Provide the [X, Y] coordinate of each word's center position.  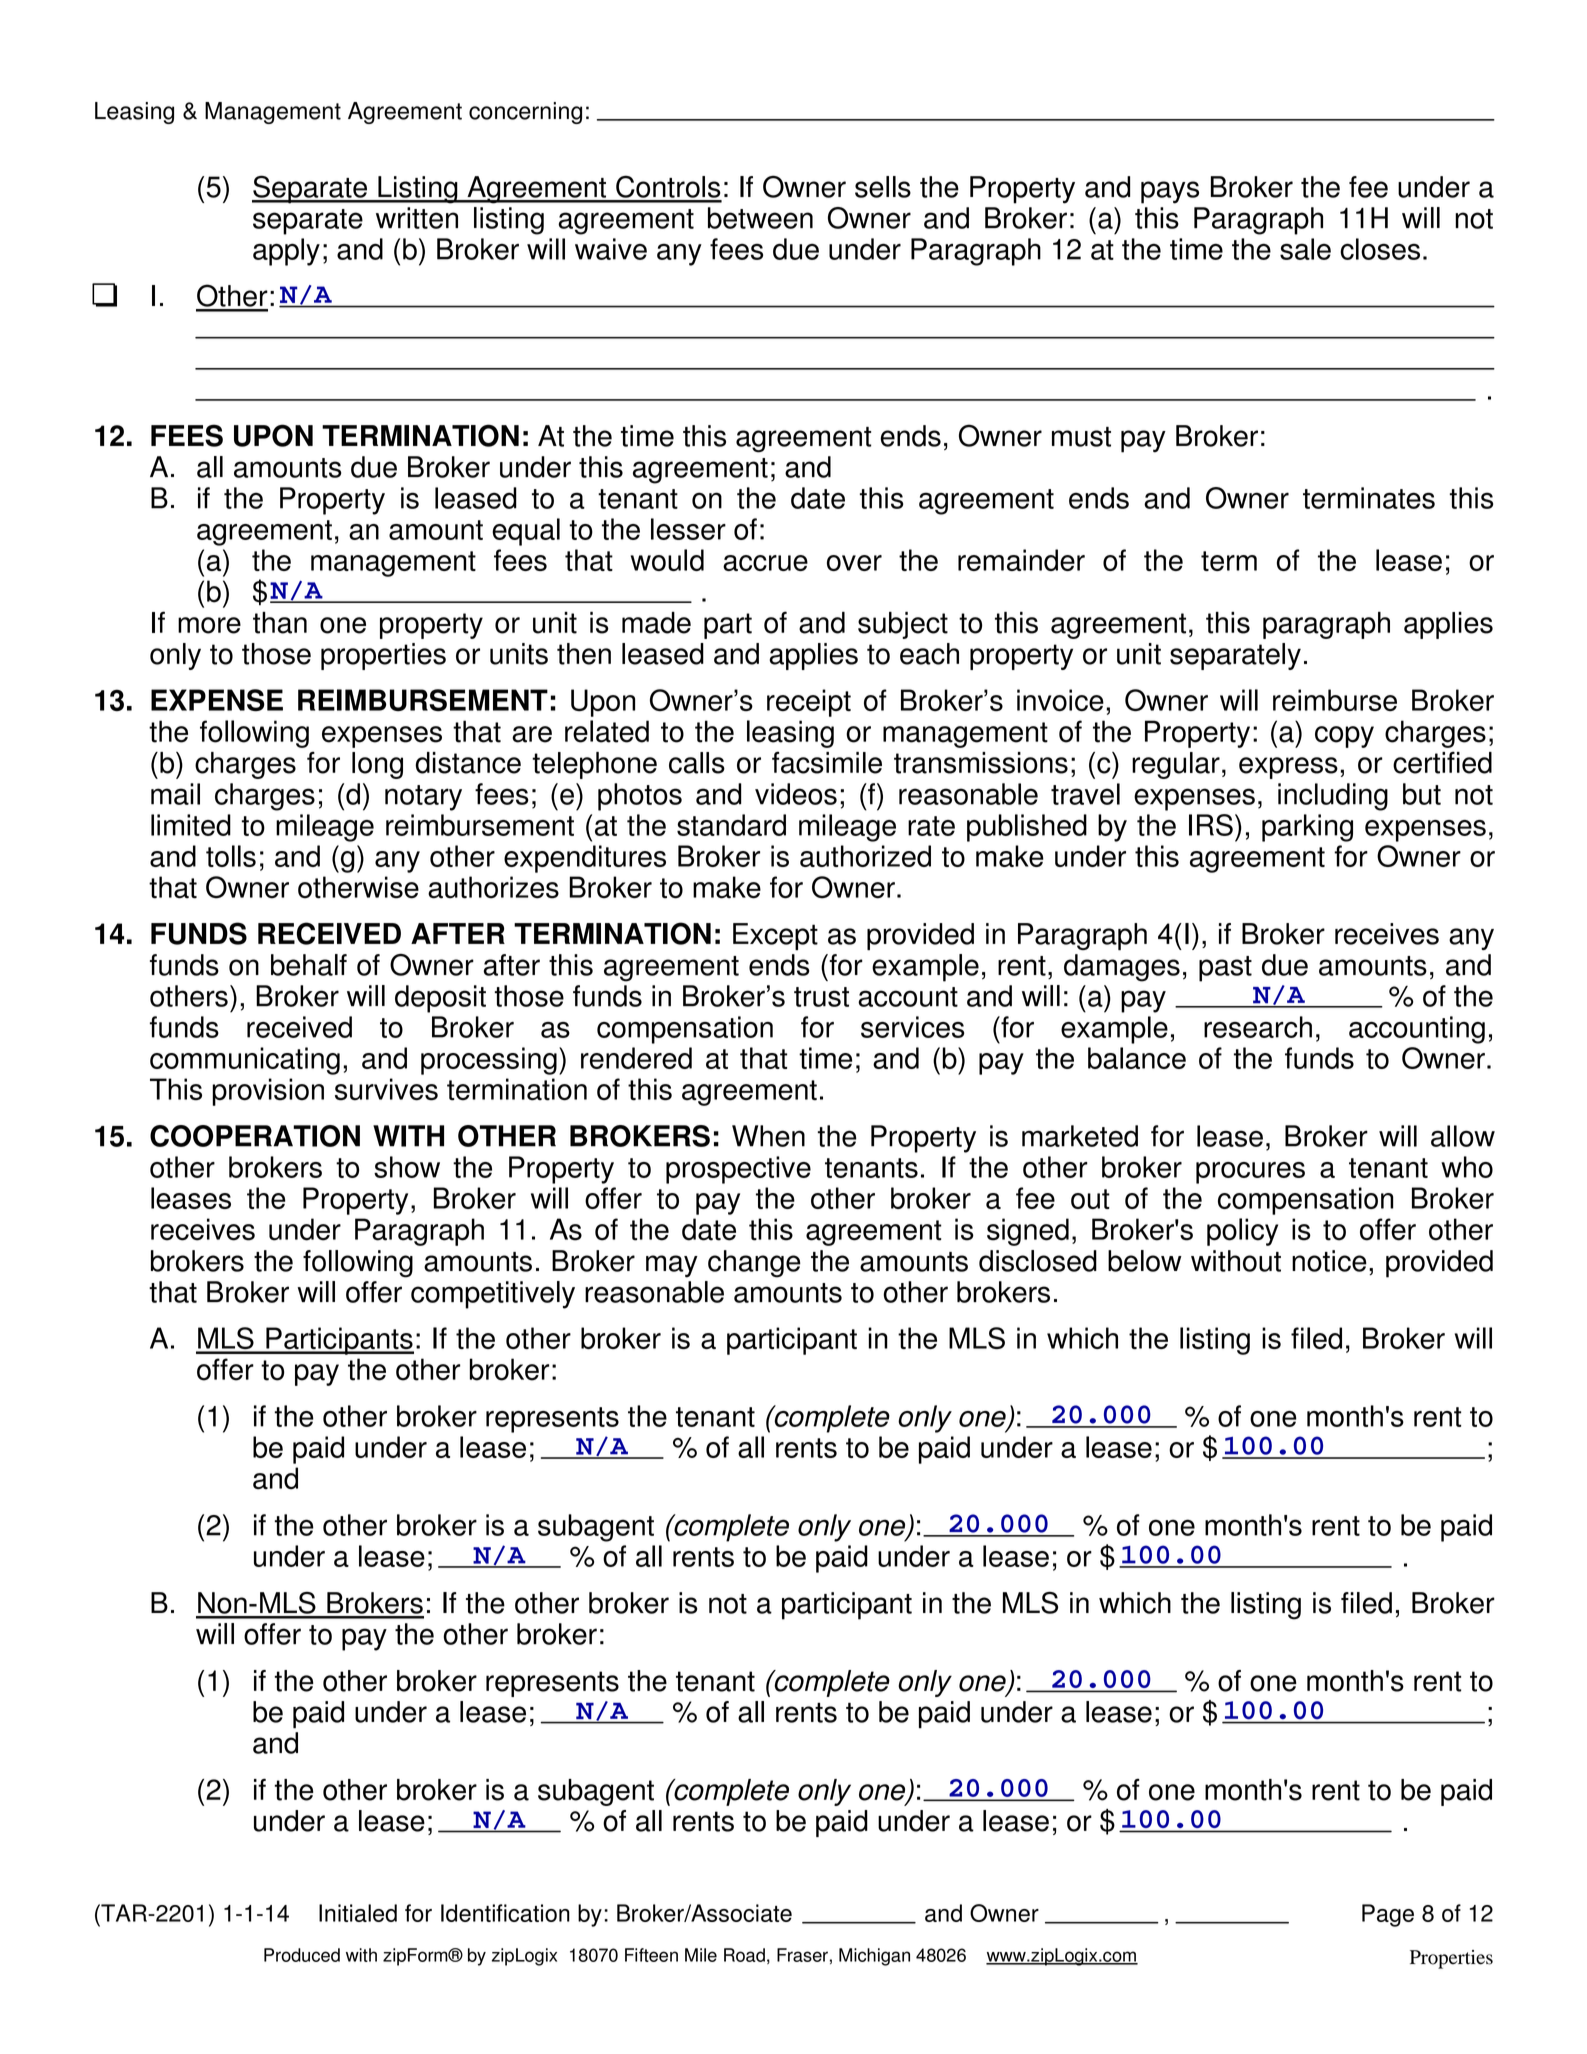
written [417, 218]
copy [1344, 737]
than [280, 623]
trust [821, 997]
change [754, 1264]
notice [1329, 1261]
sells [883, 187]
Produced [302, 1955]
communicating [245, 1061]
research [1258, 1027]
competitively [493, 1295]
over [854, 563]
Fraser [802, 1955]
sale [1305, 249]
